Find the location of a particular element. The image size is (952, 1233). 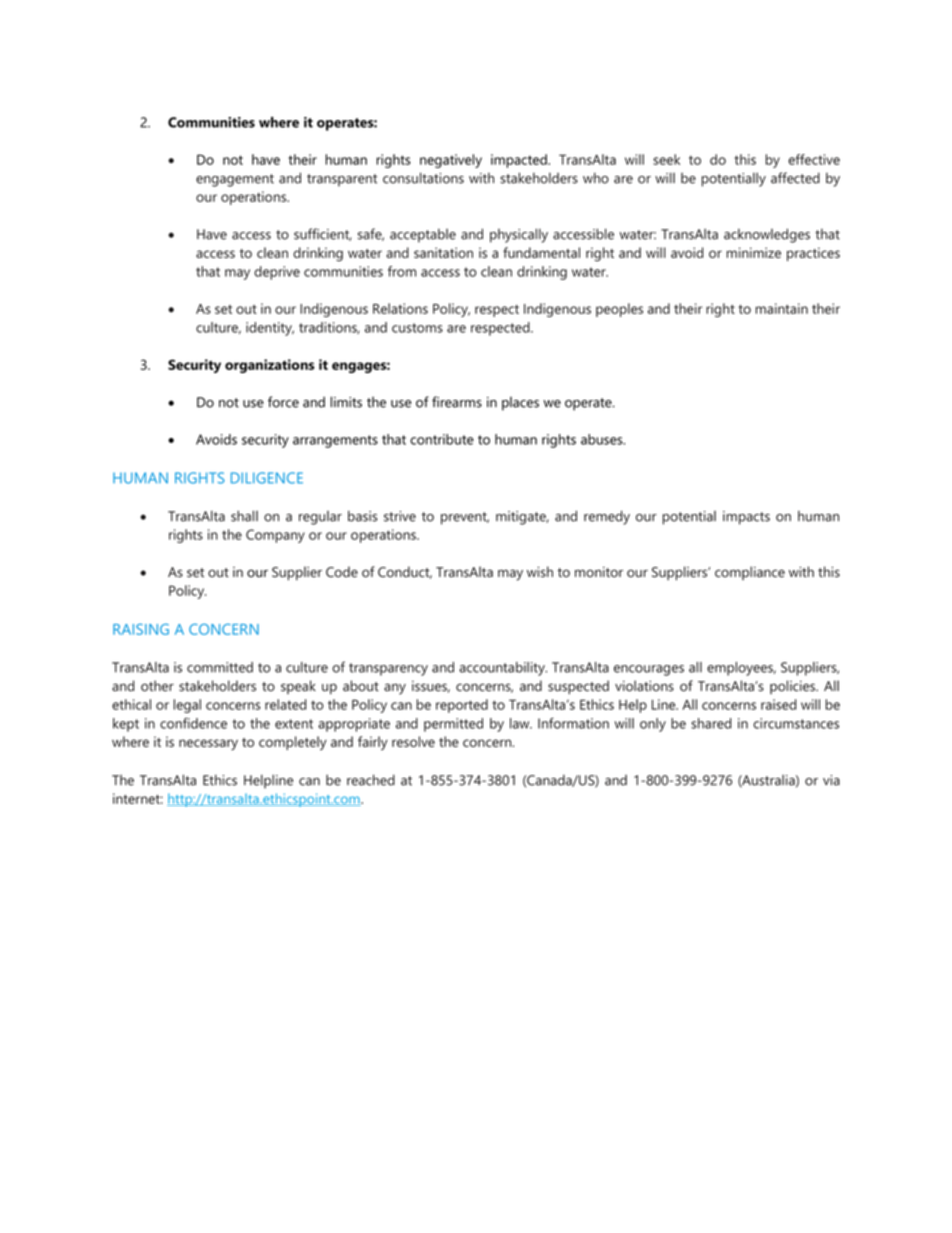

resolve is located at coordinates (413, 741).
